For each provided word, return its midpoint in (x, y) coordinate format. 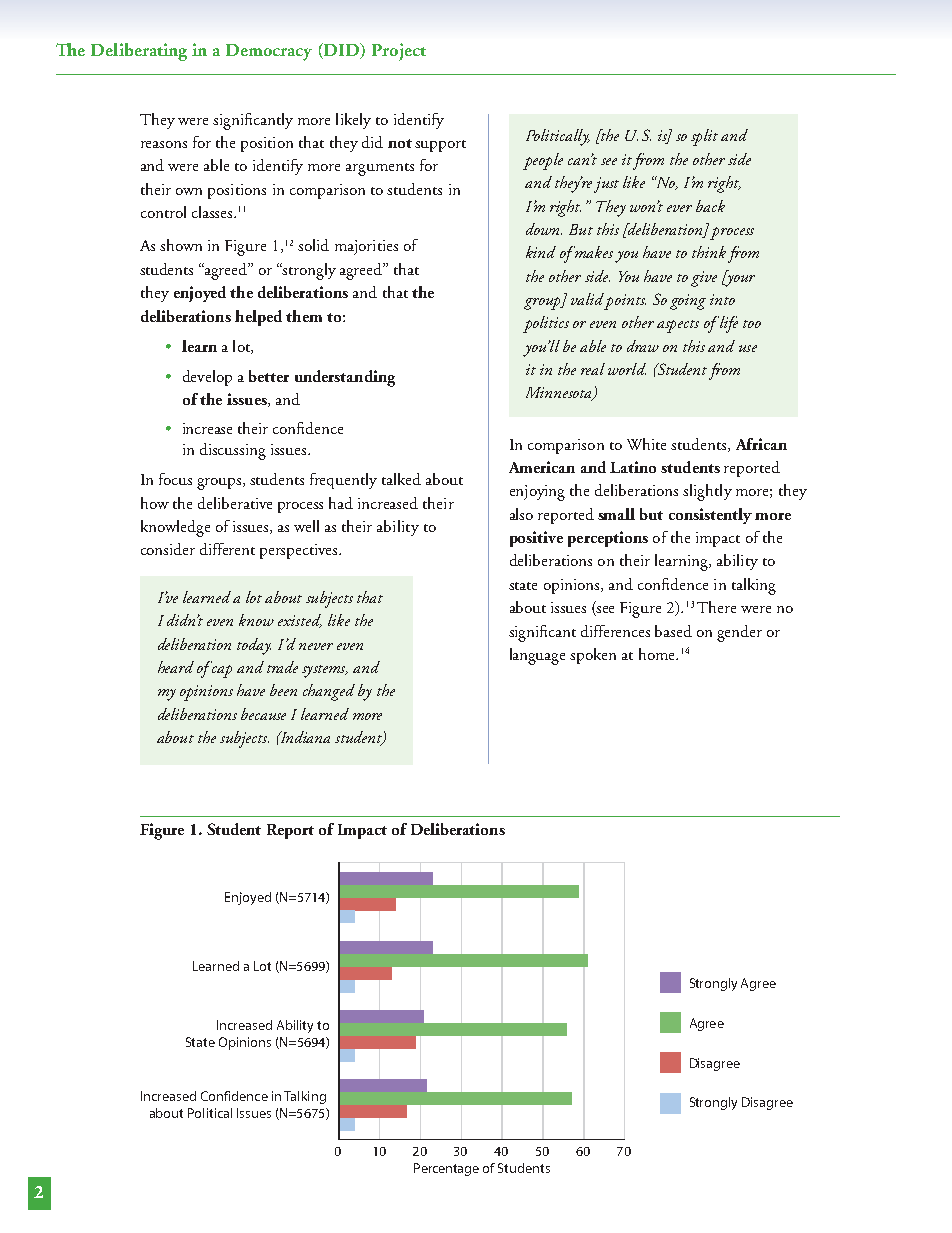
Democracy (269, 52)
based (673, 631)
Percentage (446, 1169)
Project (399, 52)
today (254, 646)
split (704, 137)
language (537, 656)
